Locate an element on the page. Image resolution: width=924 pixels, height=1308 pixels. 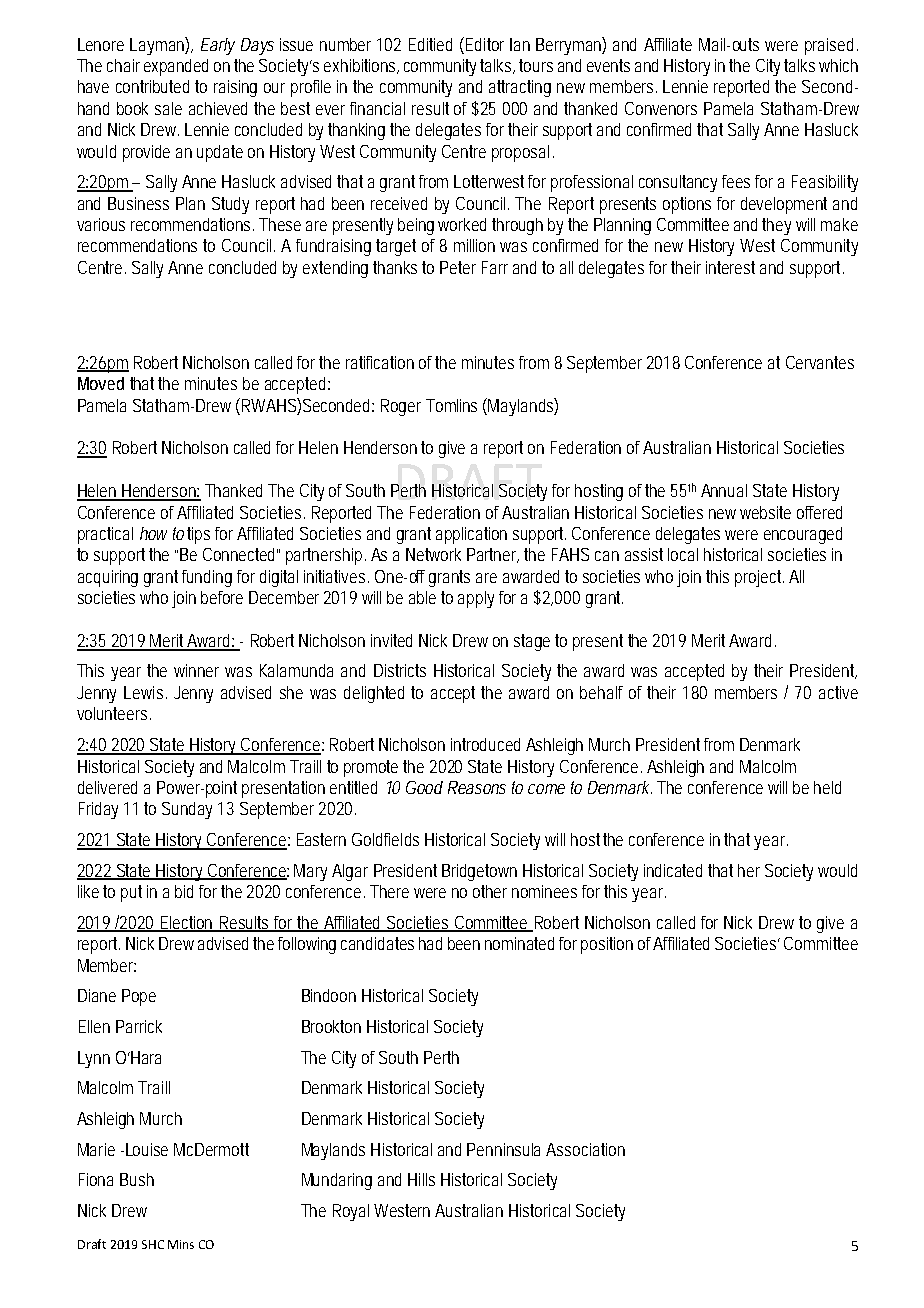
Mins is located at coordinates (181, 1244).
